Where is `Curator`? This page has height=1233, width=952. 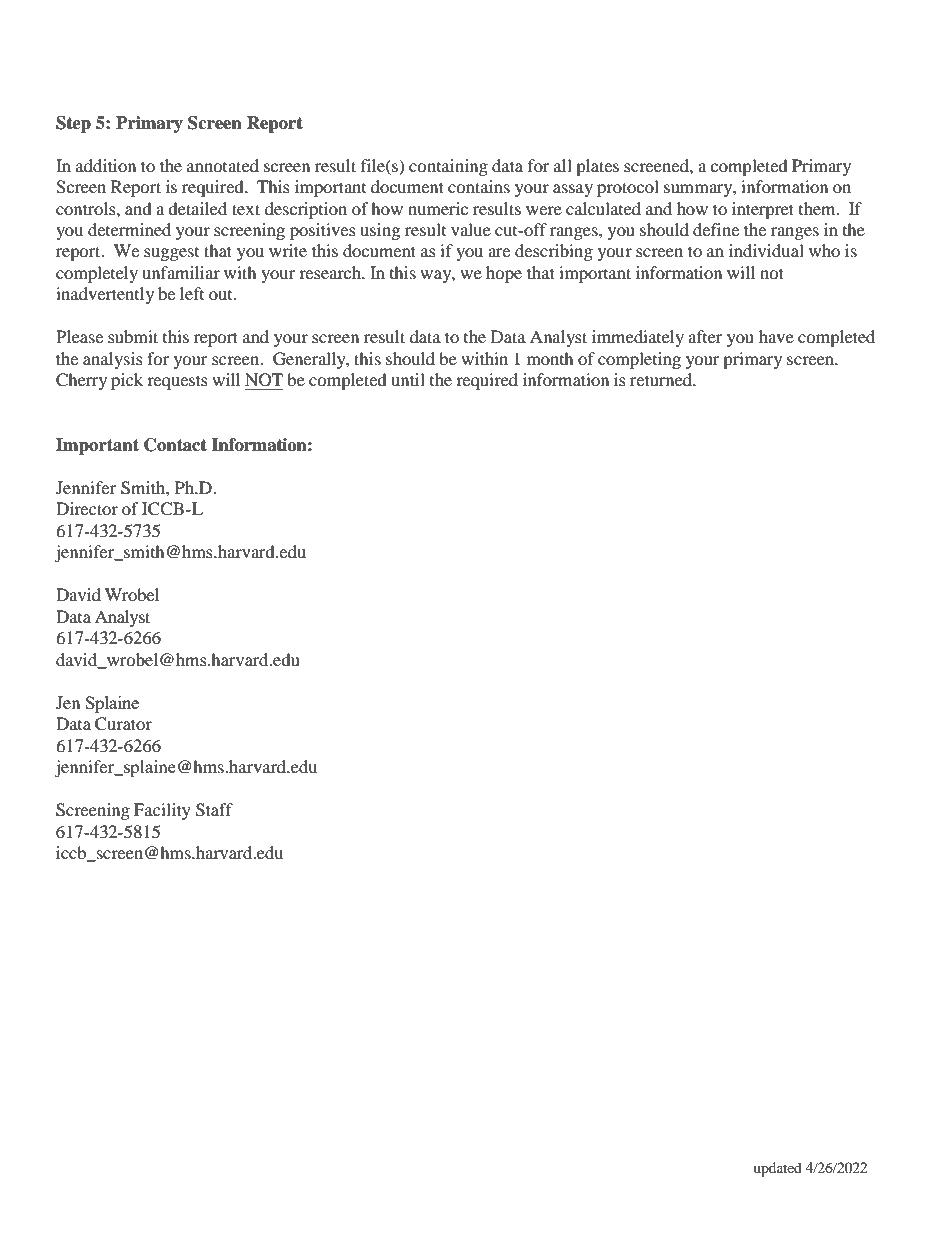
Curator is located at coordinates (123, 724).
